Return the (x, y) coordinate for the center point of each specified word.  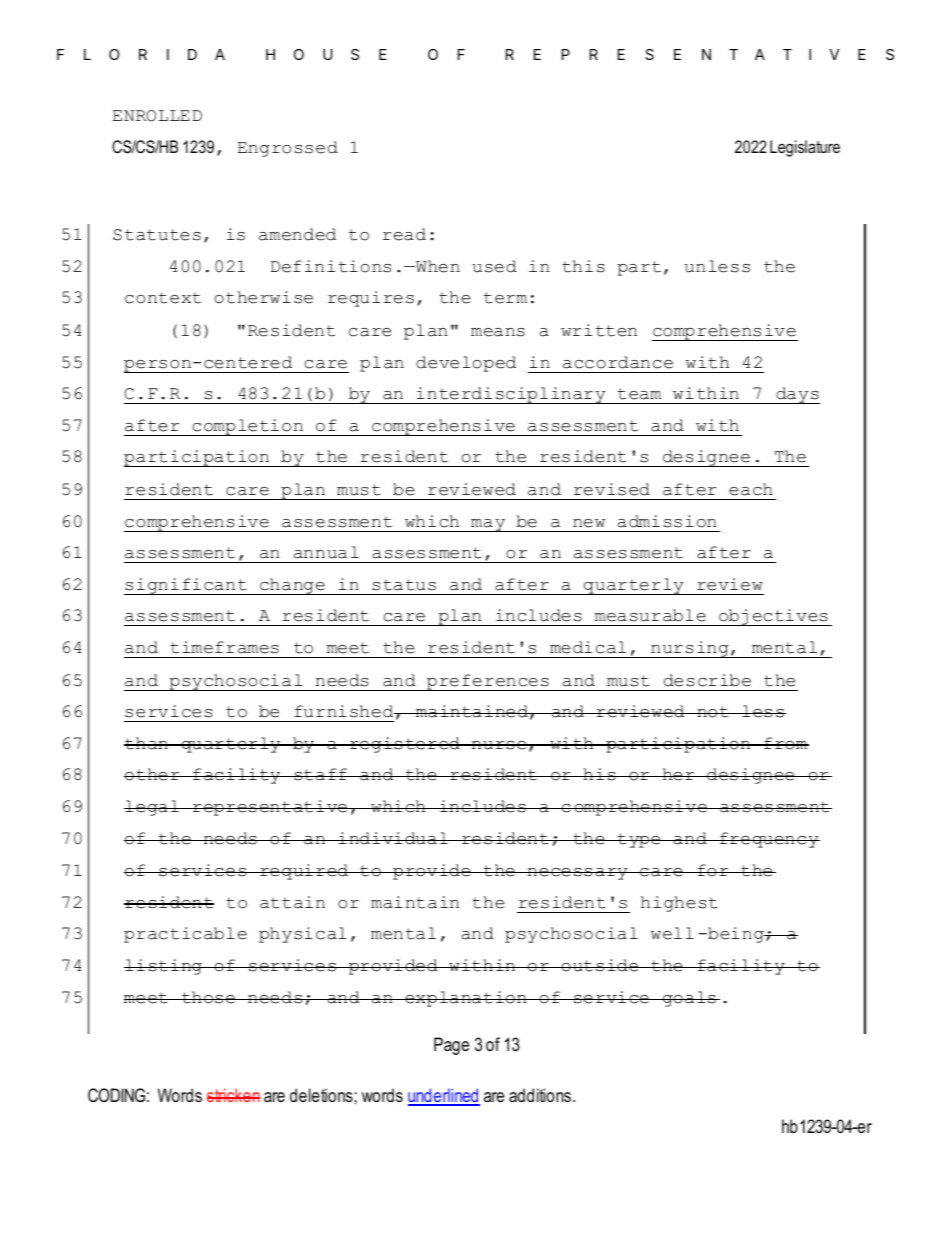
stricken (233, 1095)
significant (186, 586)
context (163, 298)
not (713, 712)
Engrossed (288, 149)
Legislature (805, 148)
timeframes (224, 647)
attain (292, 902)
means (498, 332)
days (797, 395)
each (751, 489)
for (713, 870)
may (488, 525)
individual (393, 838)
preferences (488, 682)
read (404, 234)
